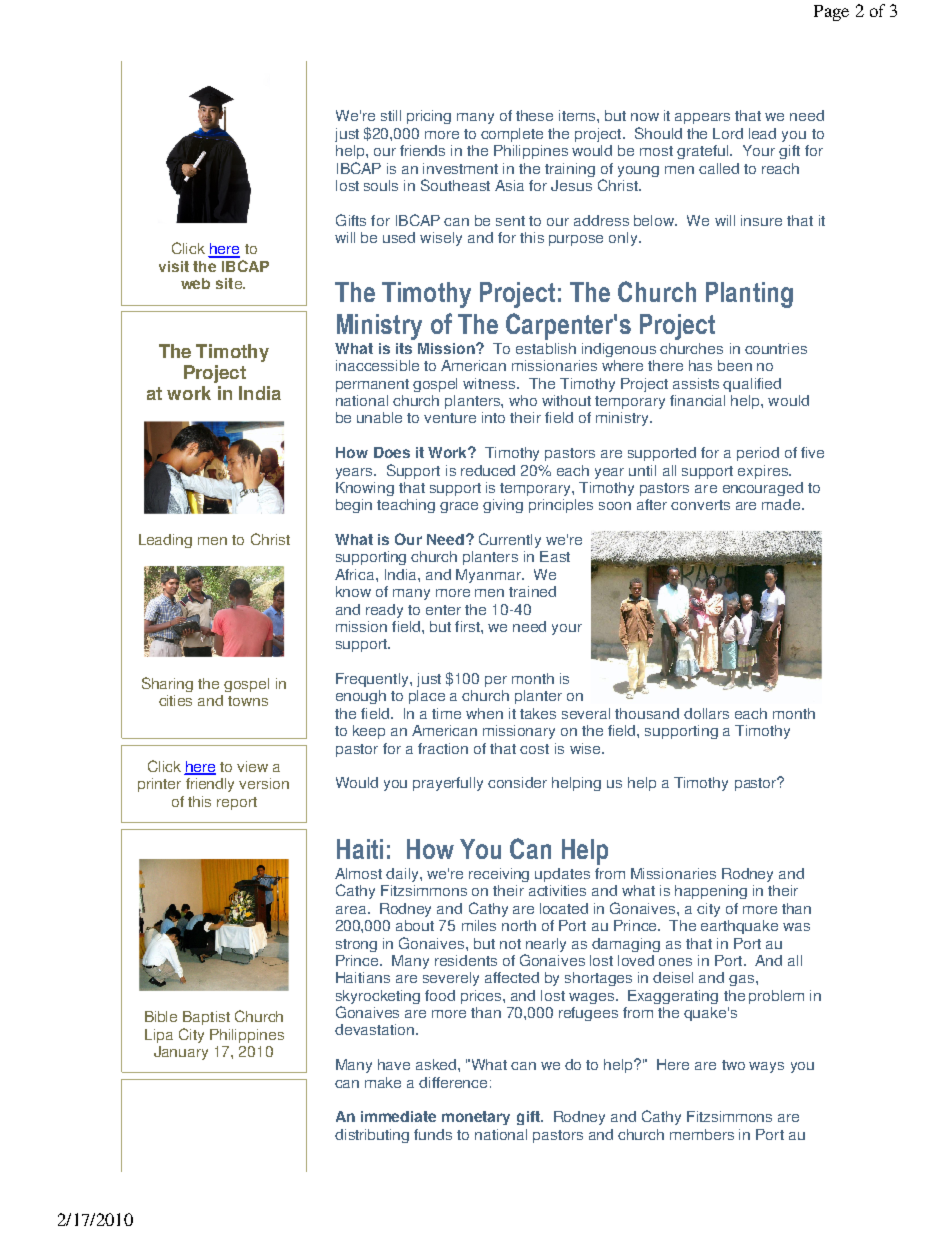  Describe the element at coordinates (252, 766) in the screenshot. I see `view` at that location.
